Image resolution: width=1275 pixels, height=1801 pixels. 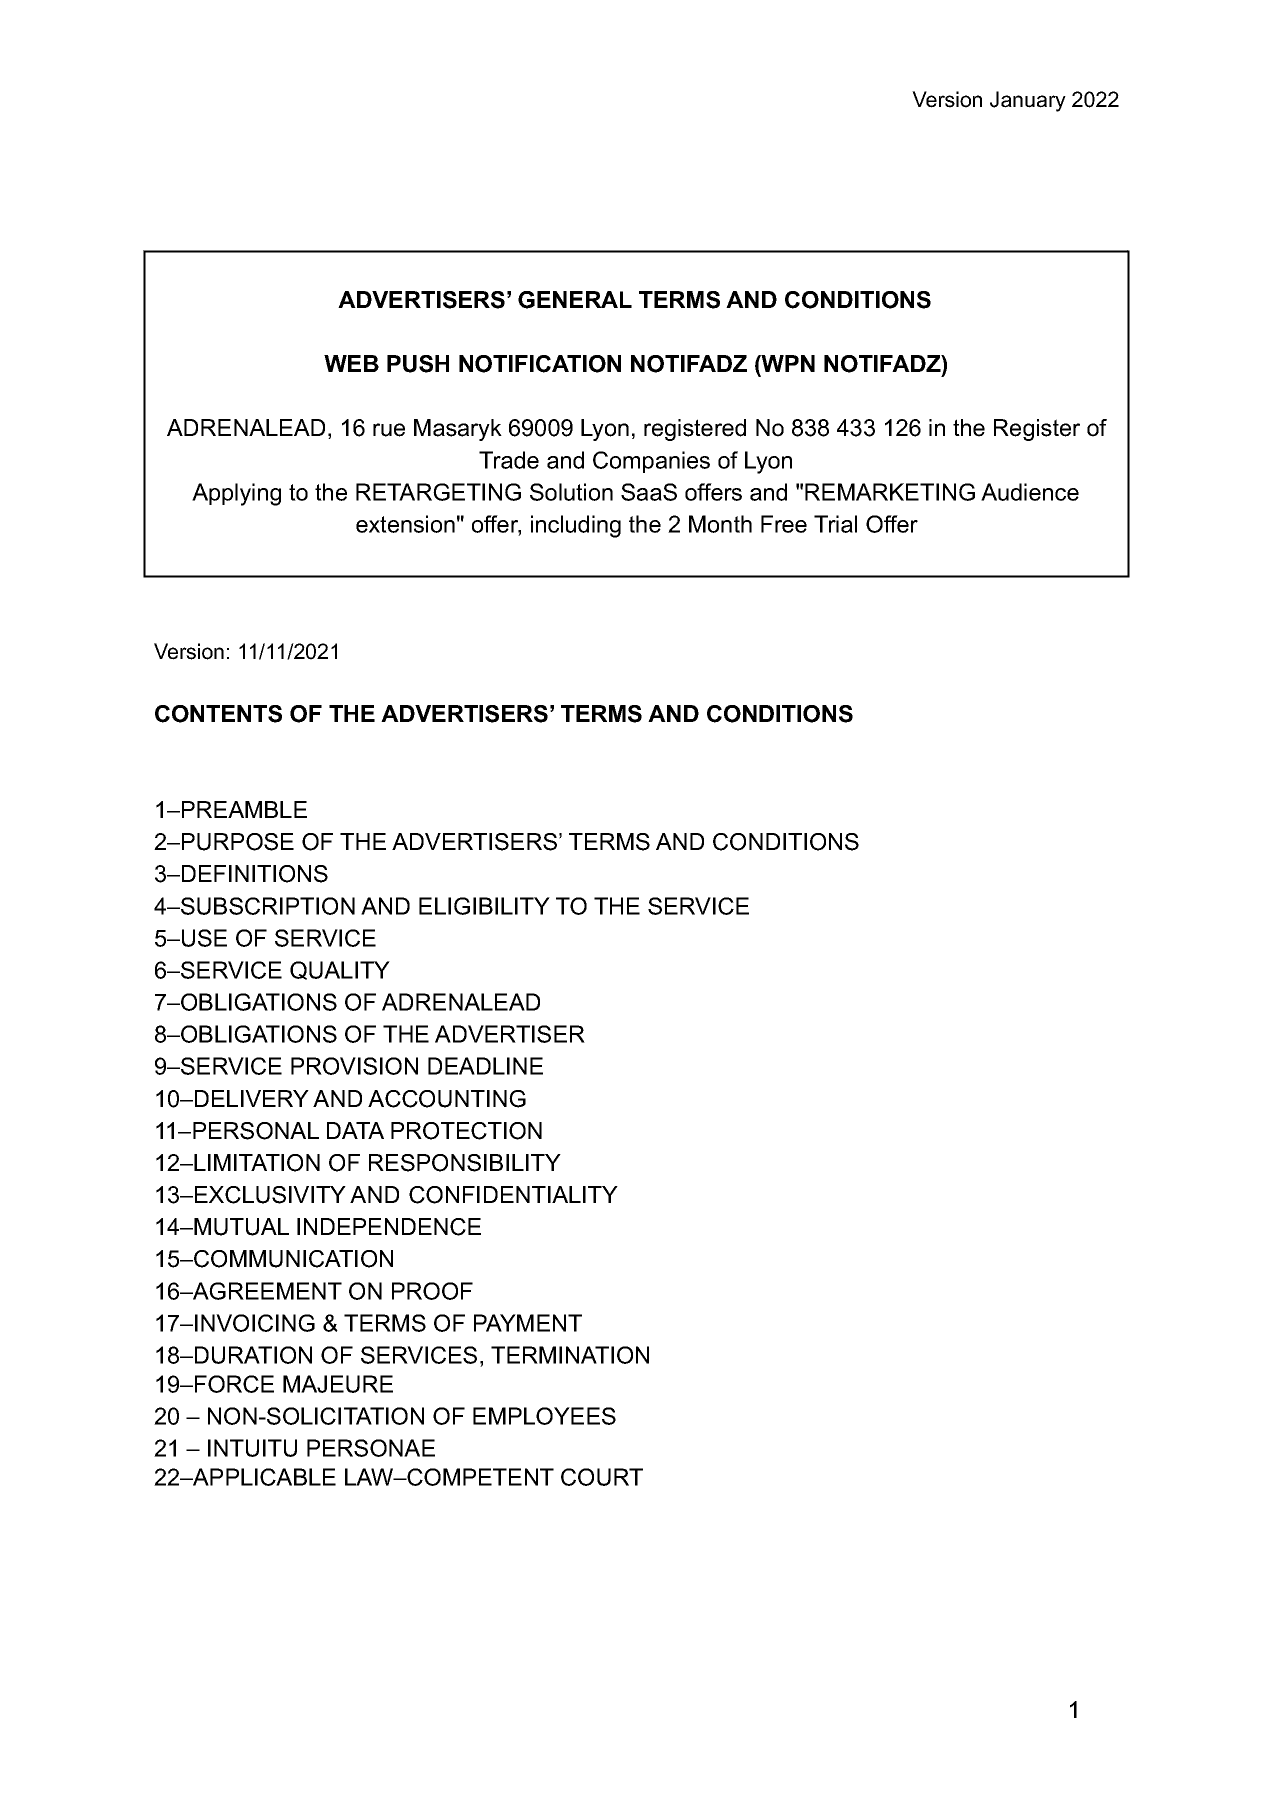 I want to click on REMARKETING, so click(x=890, y=492).
